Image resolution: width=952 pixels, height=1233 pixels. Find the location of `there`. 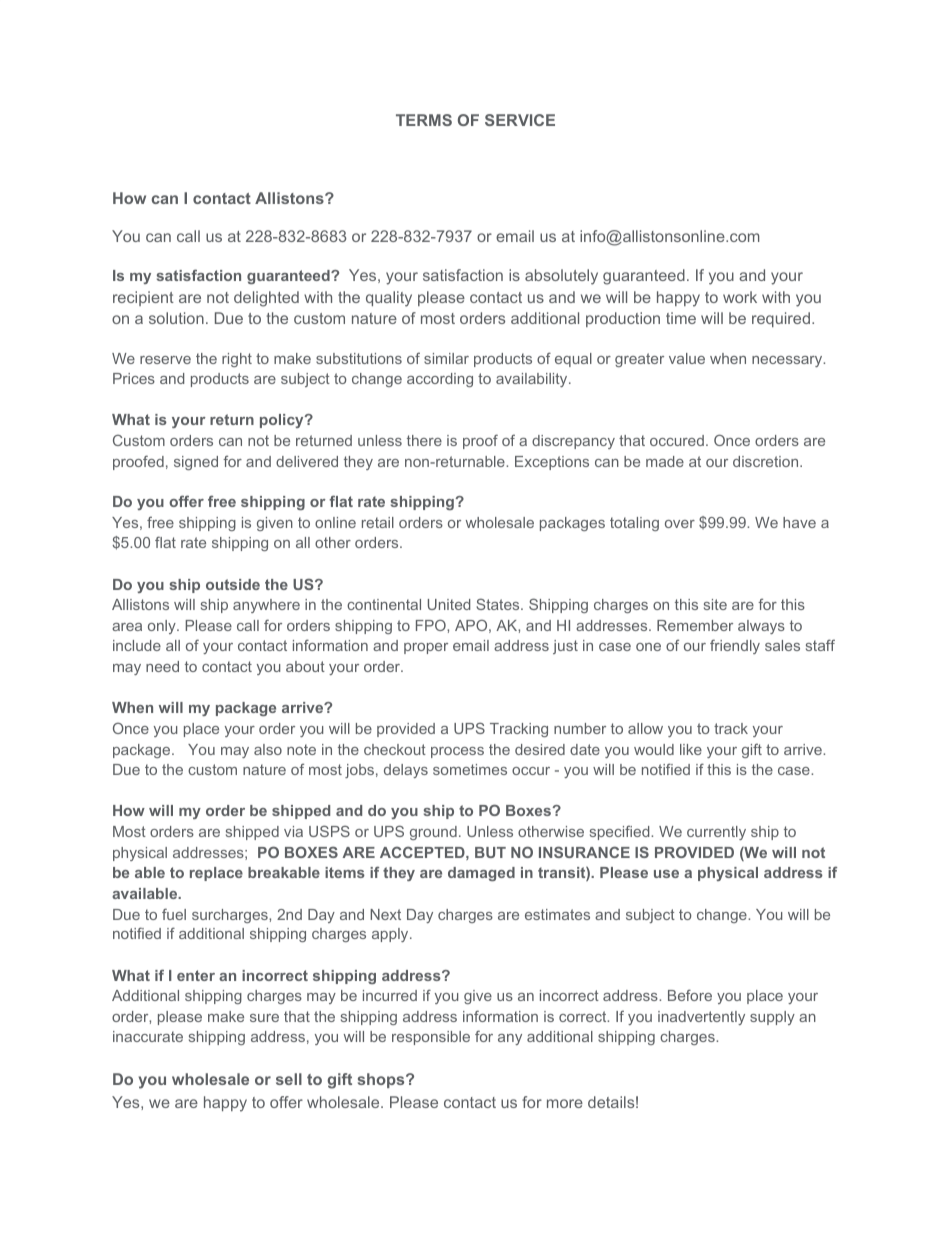

there is located at coordinates (424, 440).
